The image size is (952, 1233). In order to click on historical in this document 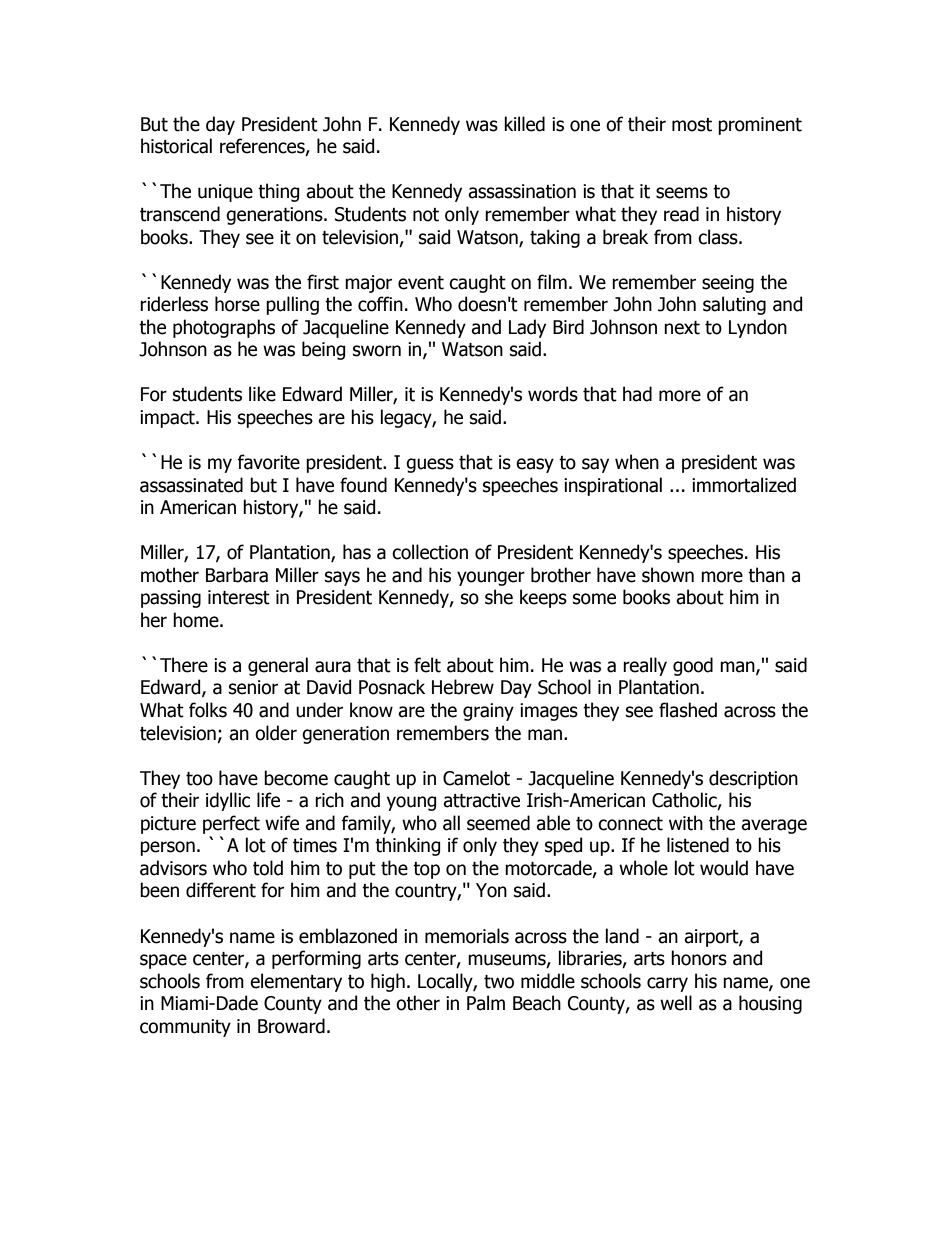, I will do `click(176, 146)`.
